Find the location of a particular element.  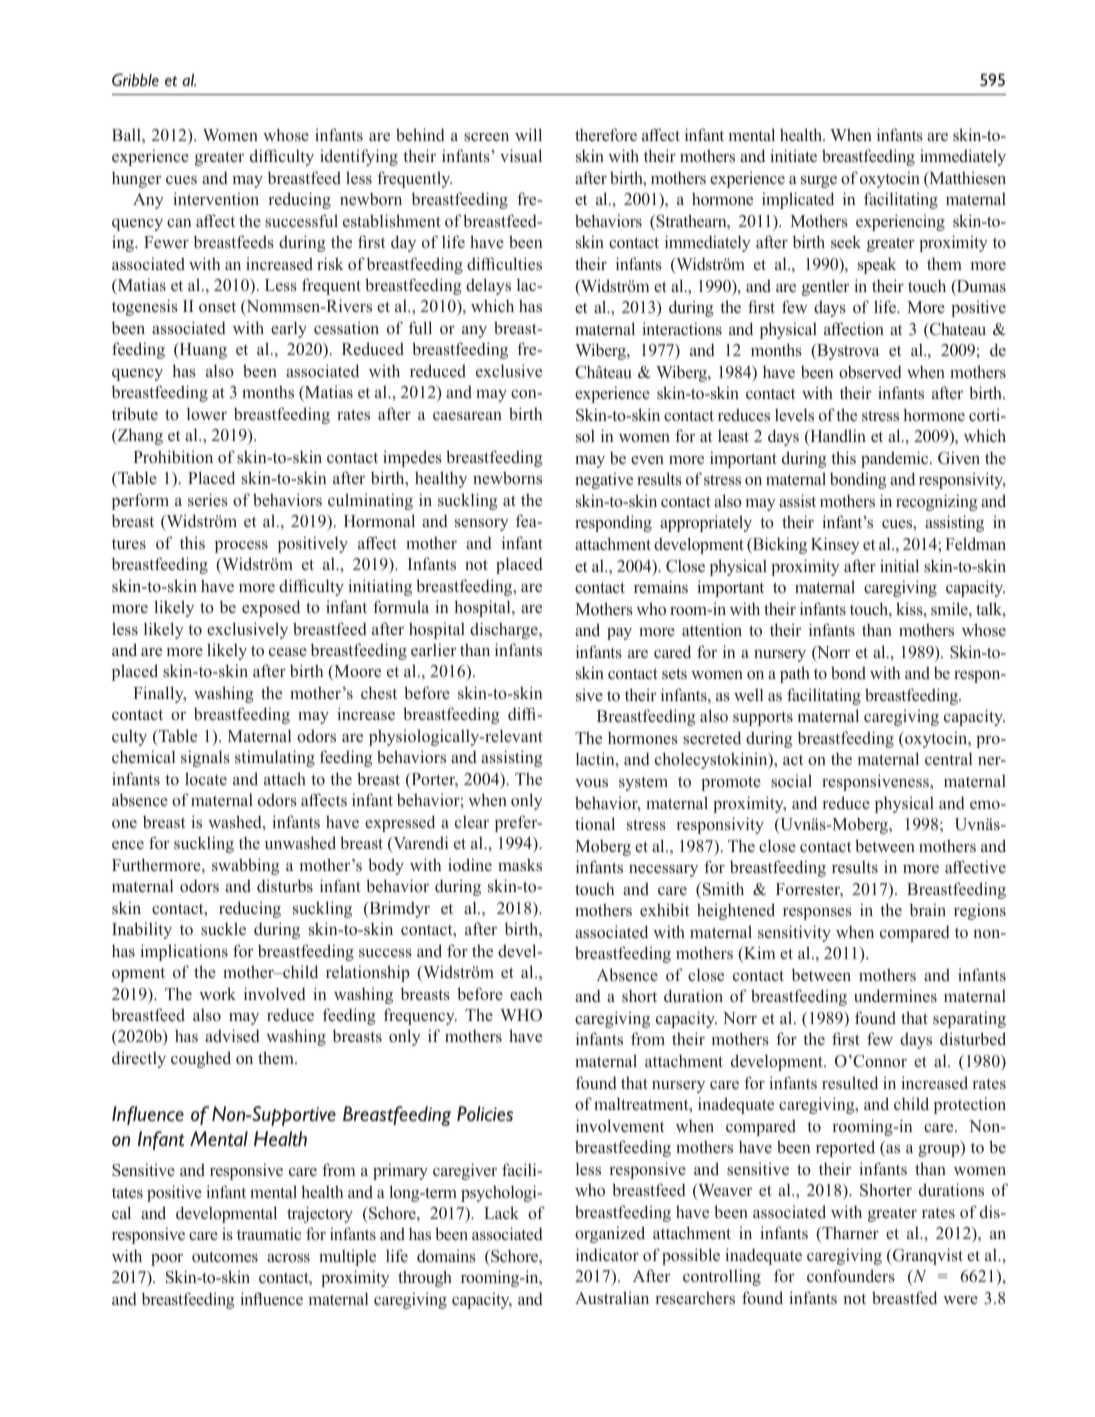

process is located at coordinates (241, 547).
